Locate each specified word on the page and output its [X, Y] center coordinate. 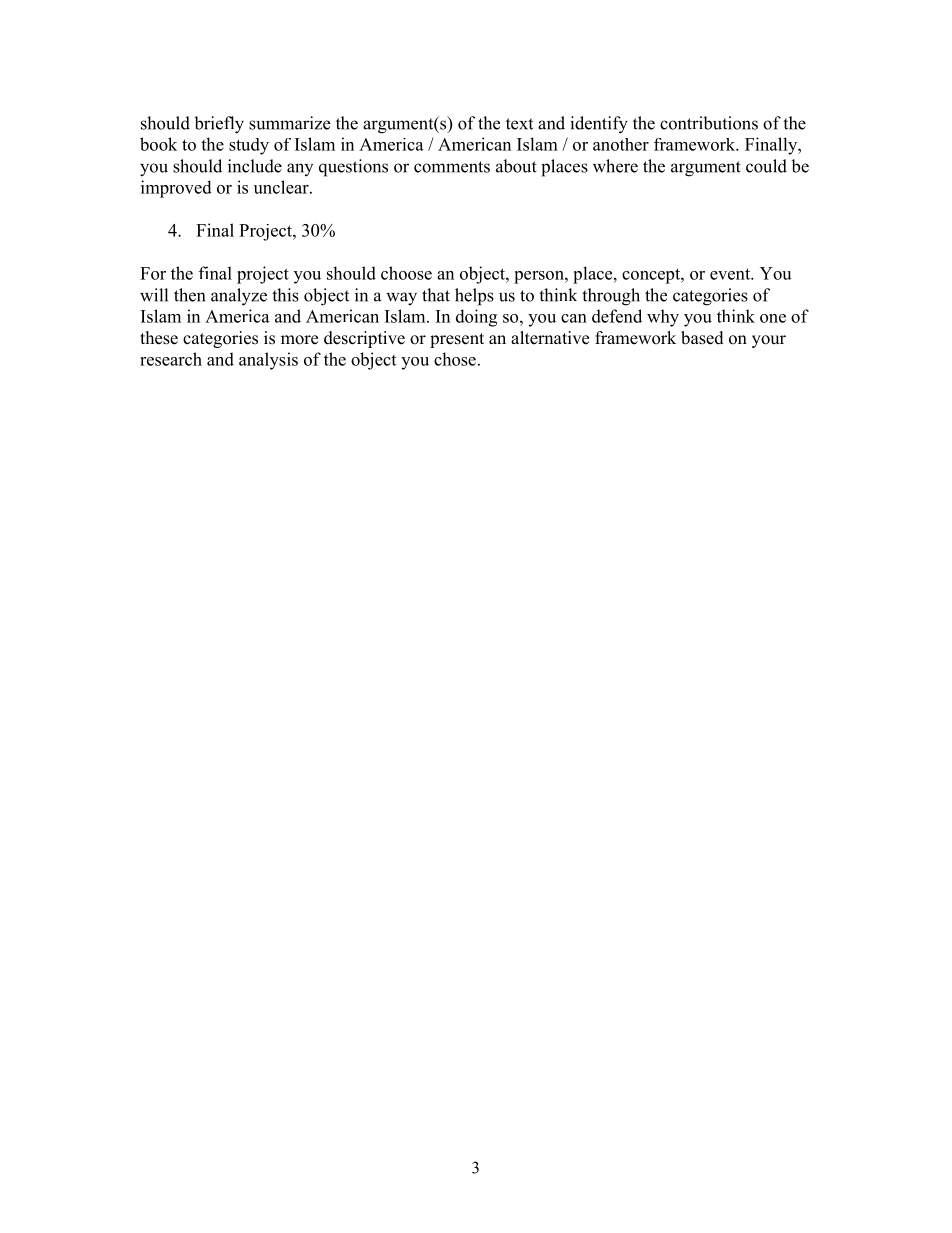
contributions [709, 123]
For [153, 273]
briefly [219, 125]
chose [455, 359]
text [519, 124]
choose [406, 273]
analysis [268, 361]
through [611, 297]
